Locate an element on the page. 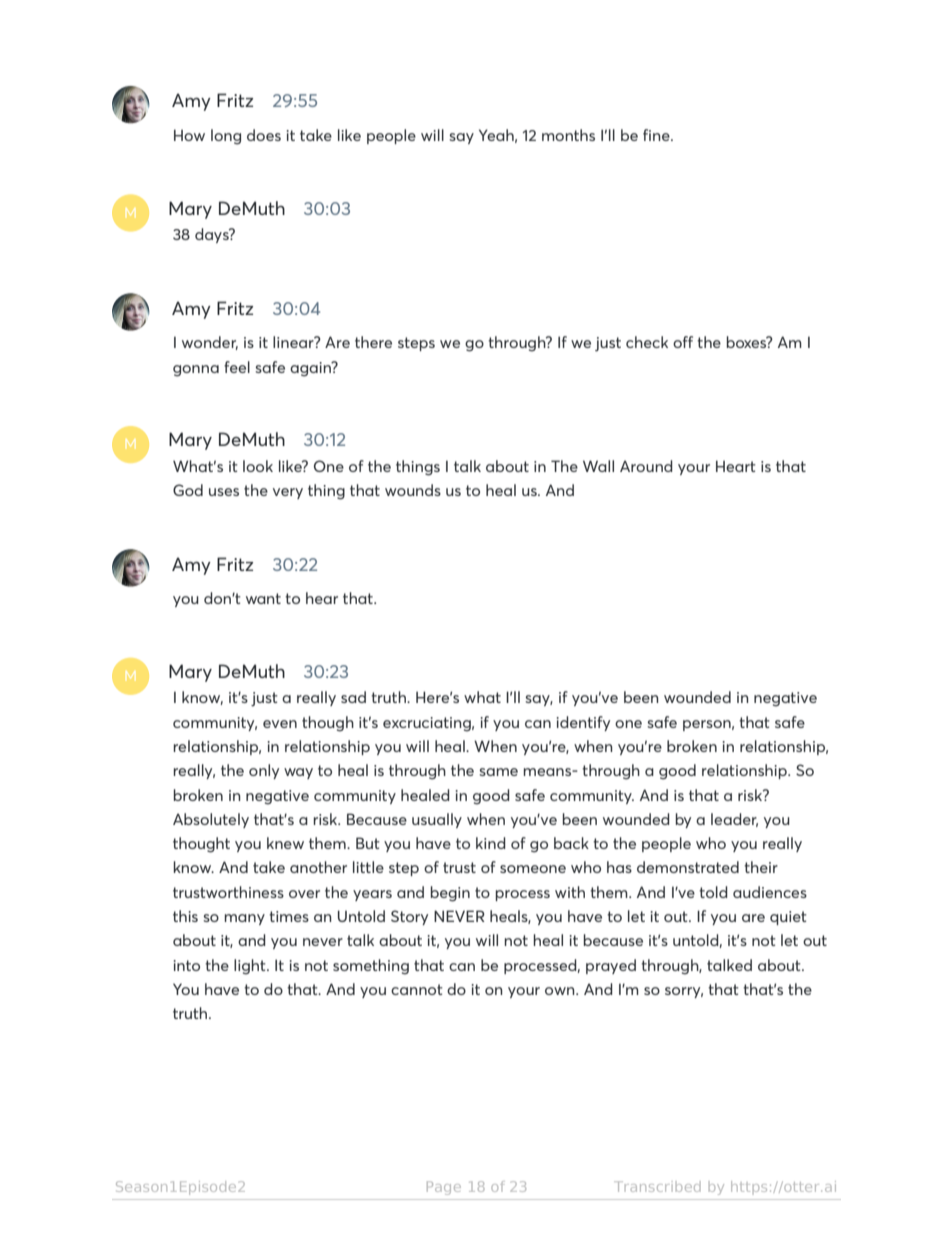  wounds is located at coordinates (413, 490).
